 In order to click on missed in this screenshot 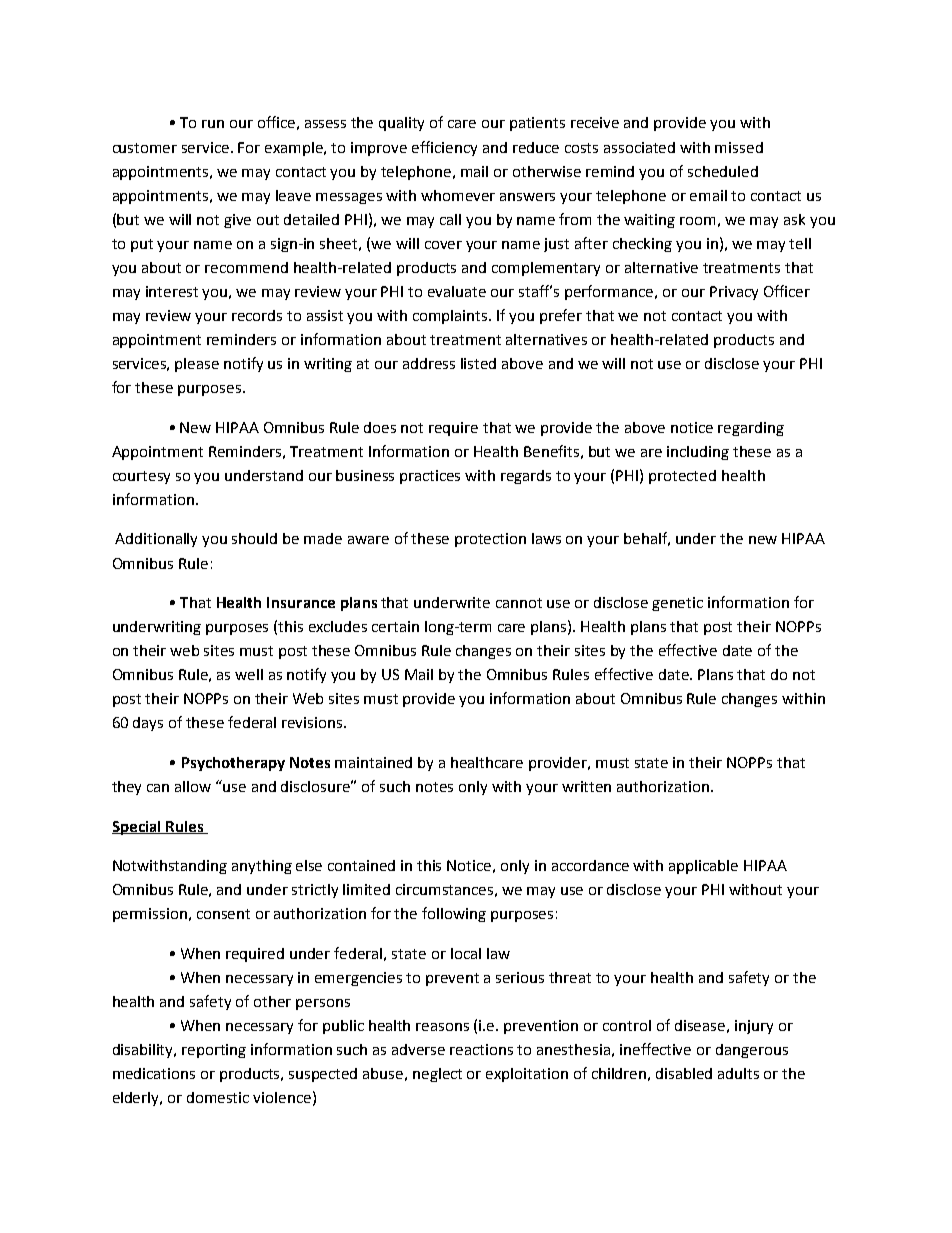, I will do `click(739, 147)`.
